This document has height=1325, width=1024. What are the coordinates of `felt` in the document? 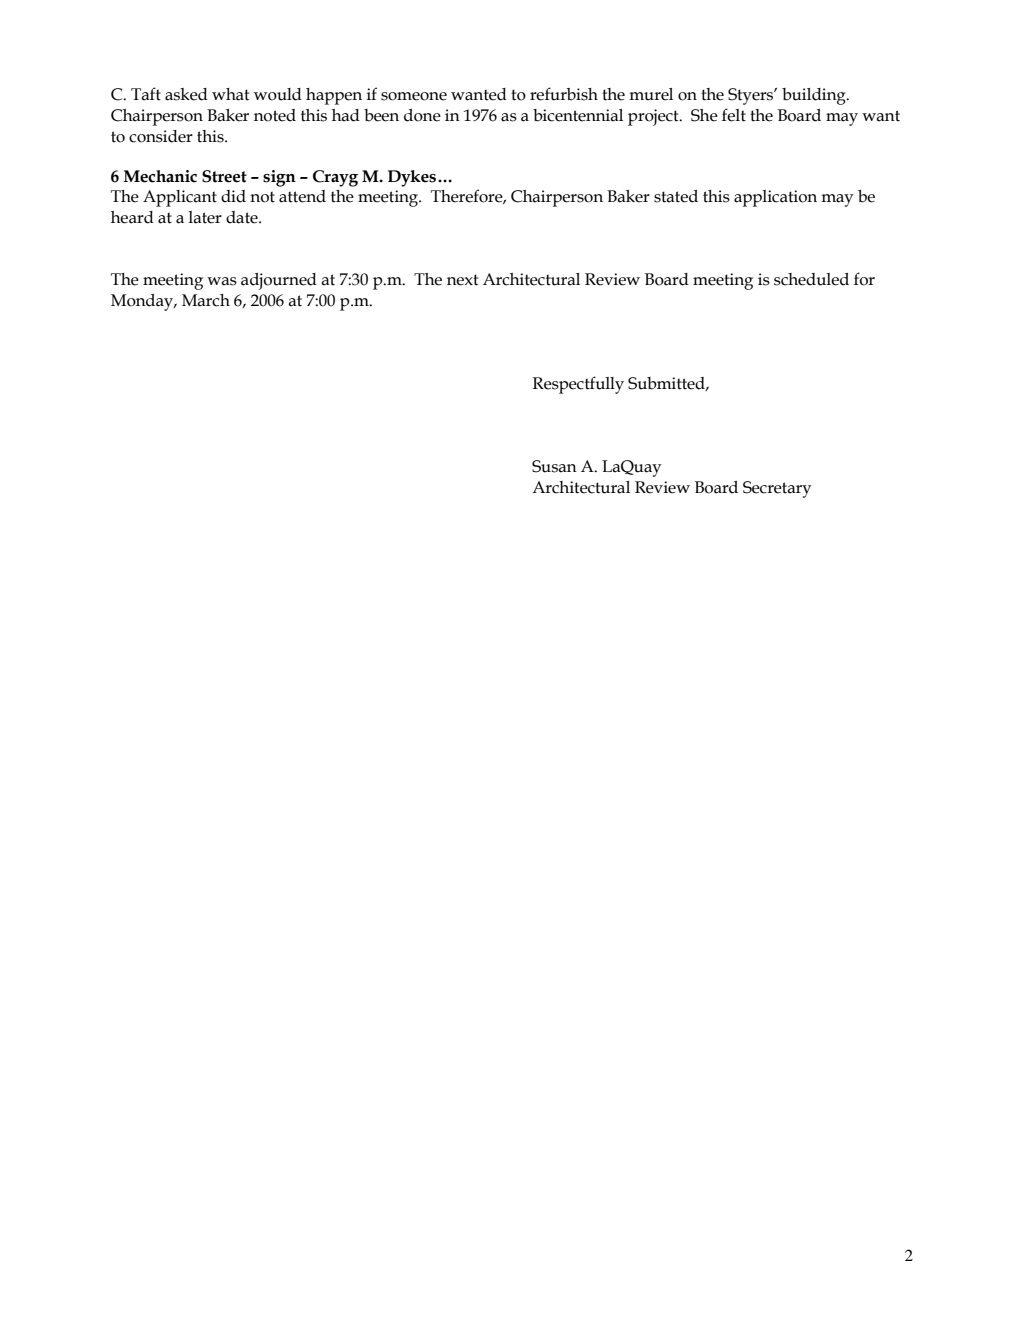 It's located at (734, 115).
